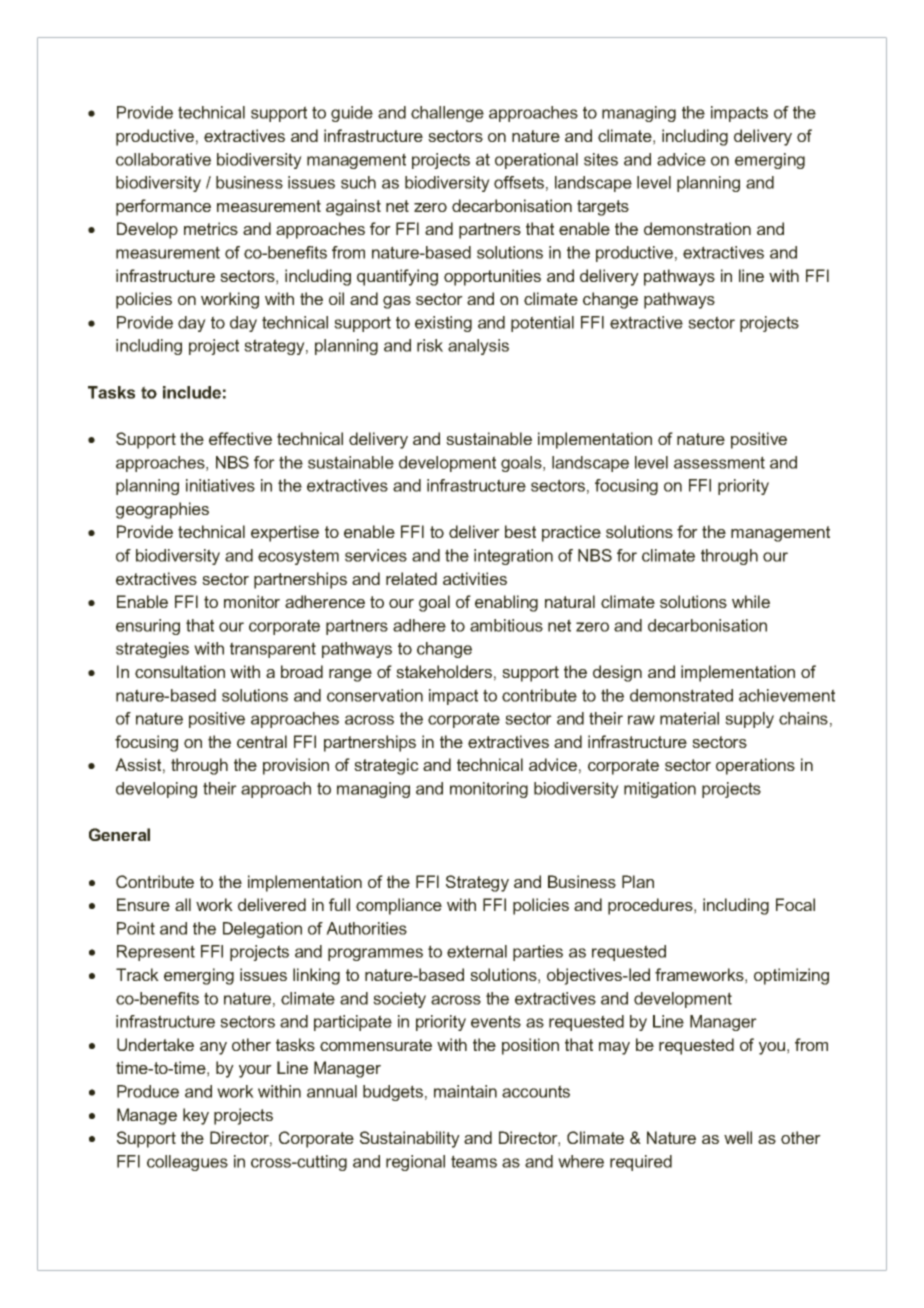  I want to click on teams, so click(474, 1161).
